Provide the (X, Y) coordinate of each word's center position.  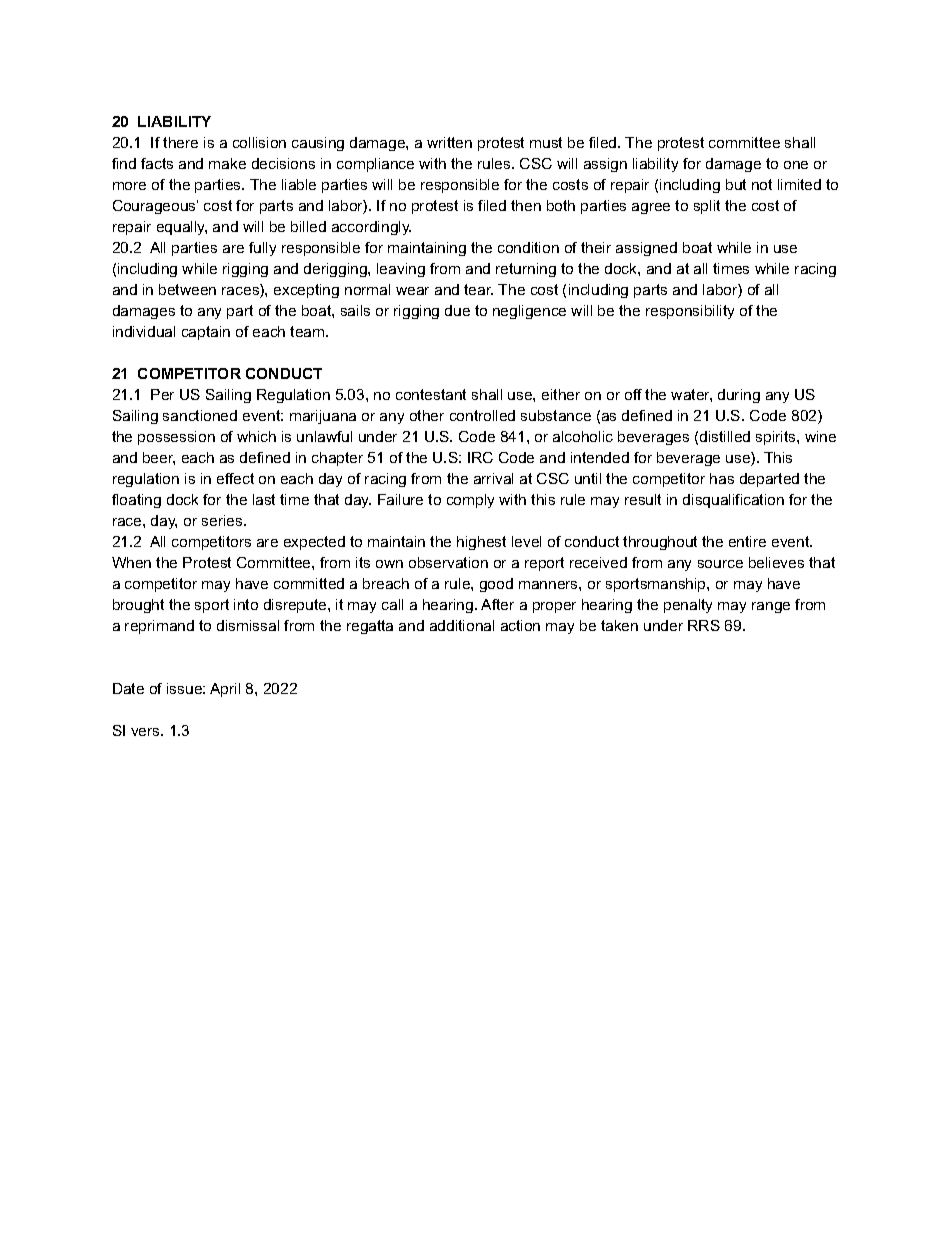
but (736, 184)
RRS (704, 625)
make (227, 163)
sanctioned (200, 415)
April (225, 690)
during (739, 396)
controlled (482, 415)
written (449, 142)
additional (462, 625)
